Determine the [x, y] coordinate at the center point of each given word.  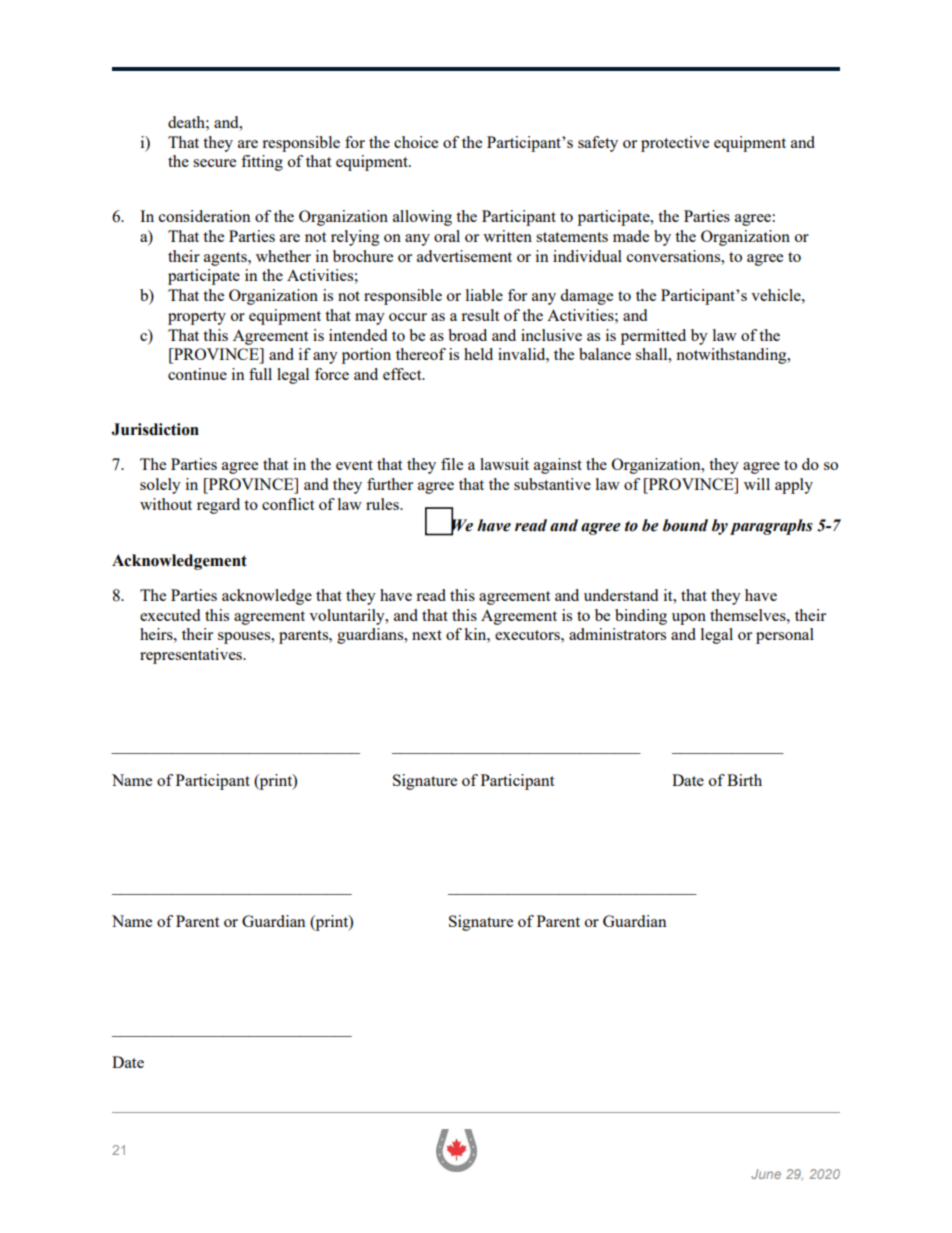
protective [675, 144]
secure [214, 163]
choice [416, 142]
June [766, 1174]
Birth [744, 780]
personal [785, 636]
